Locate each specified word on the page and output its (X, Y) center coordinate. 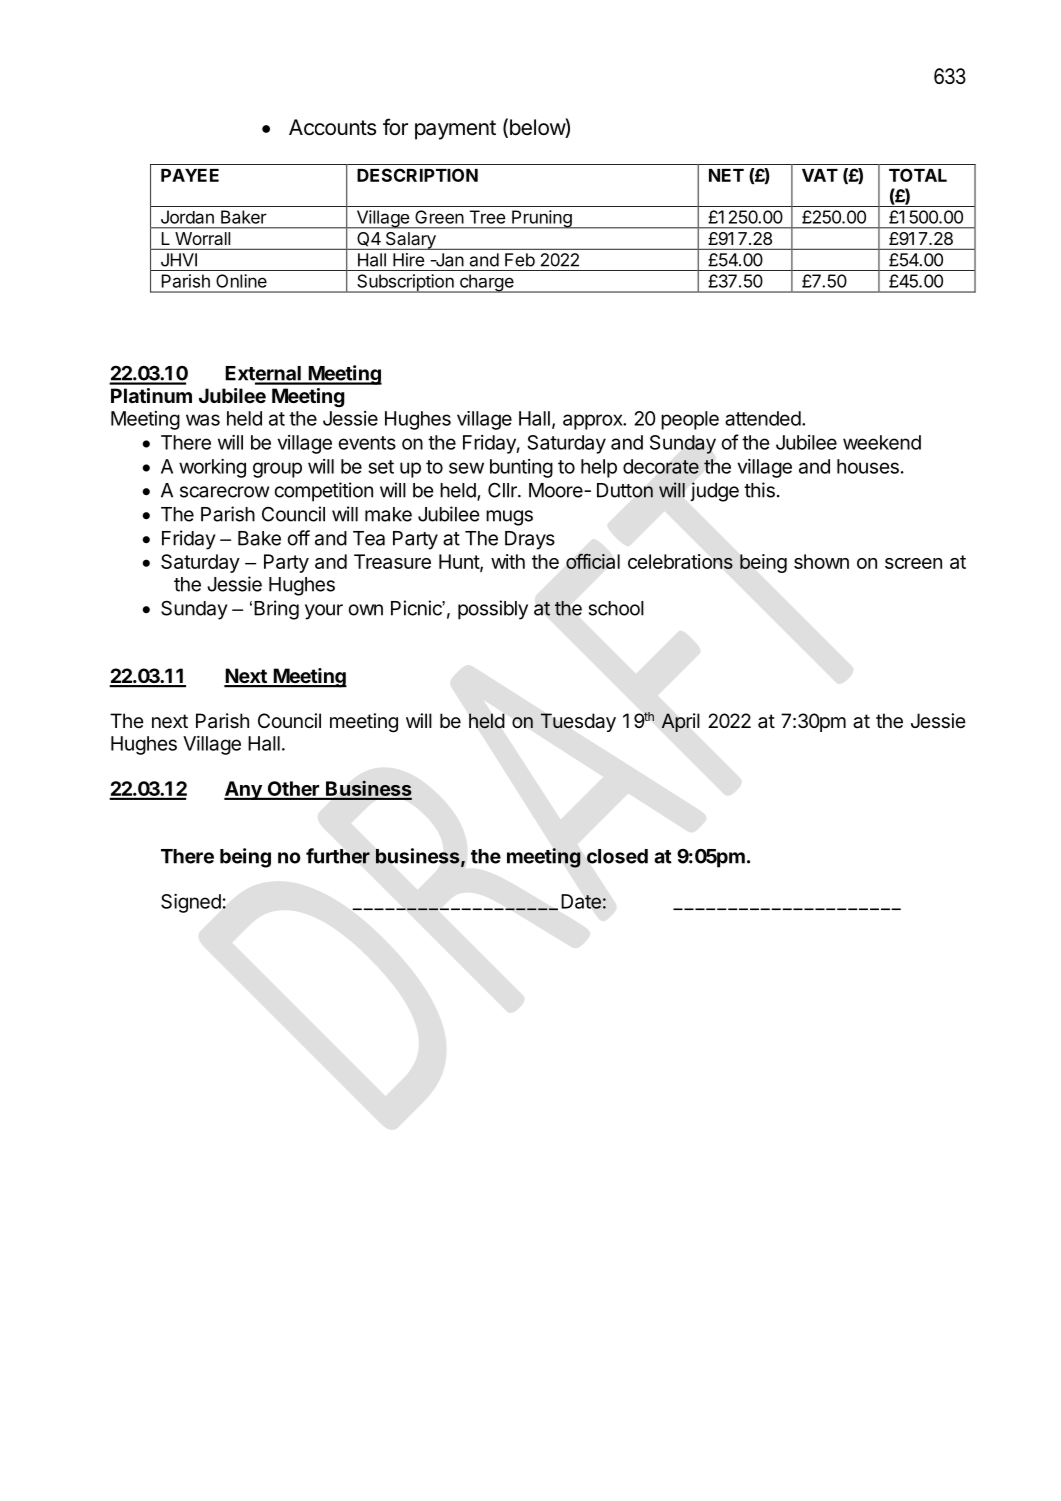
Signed (191, 903)
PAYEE (190, 175)
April (680, 722)
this (759, 490)
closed (617, 856)
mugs (509, 518)
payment (455, 130)
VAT (820, 175)
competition (324, 492)
